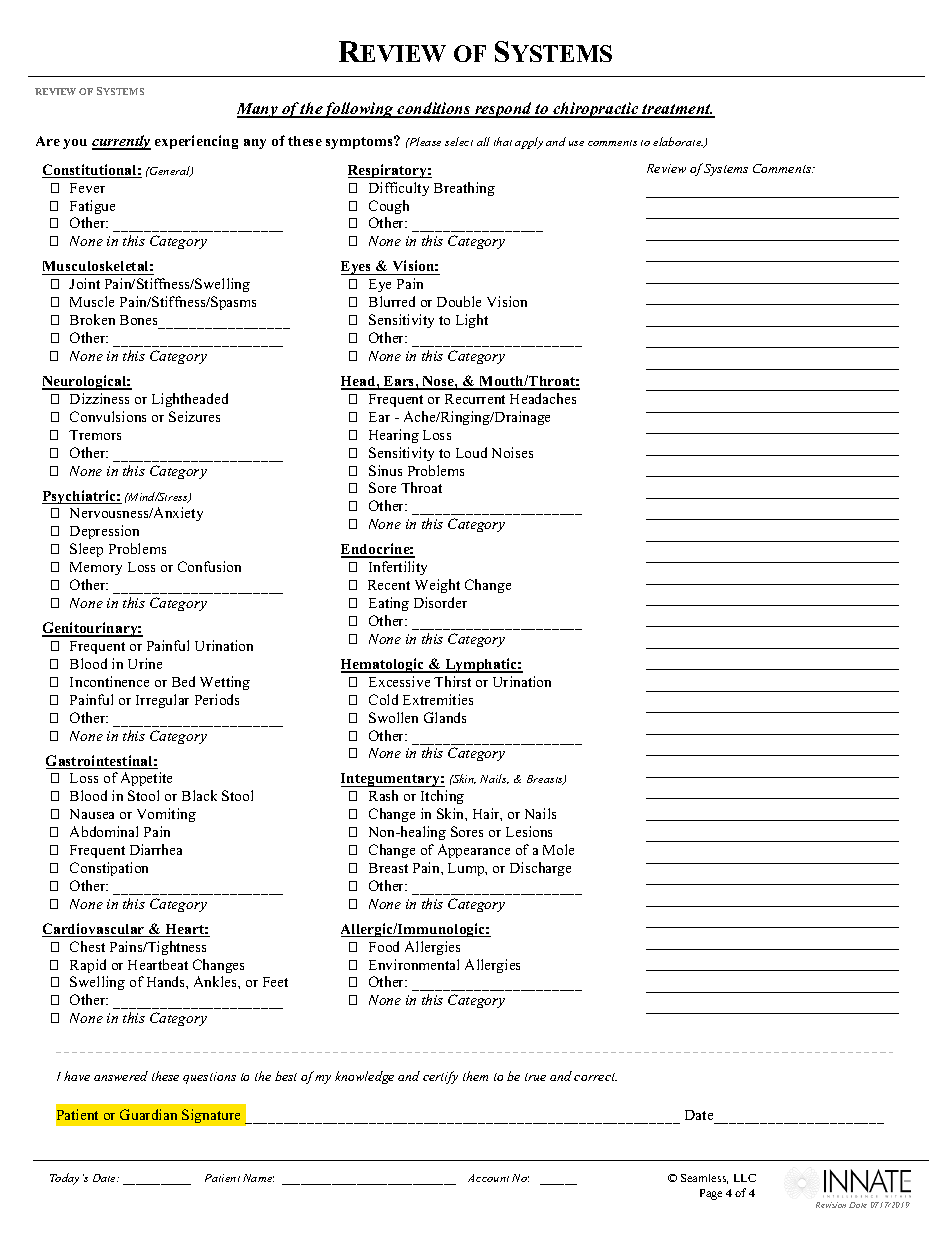  Describe the element at coordinates (121, 142) in the screenshot. I see `currently` at that location.
